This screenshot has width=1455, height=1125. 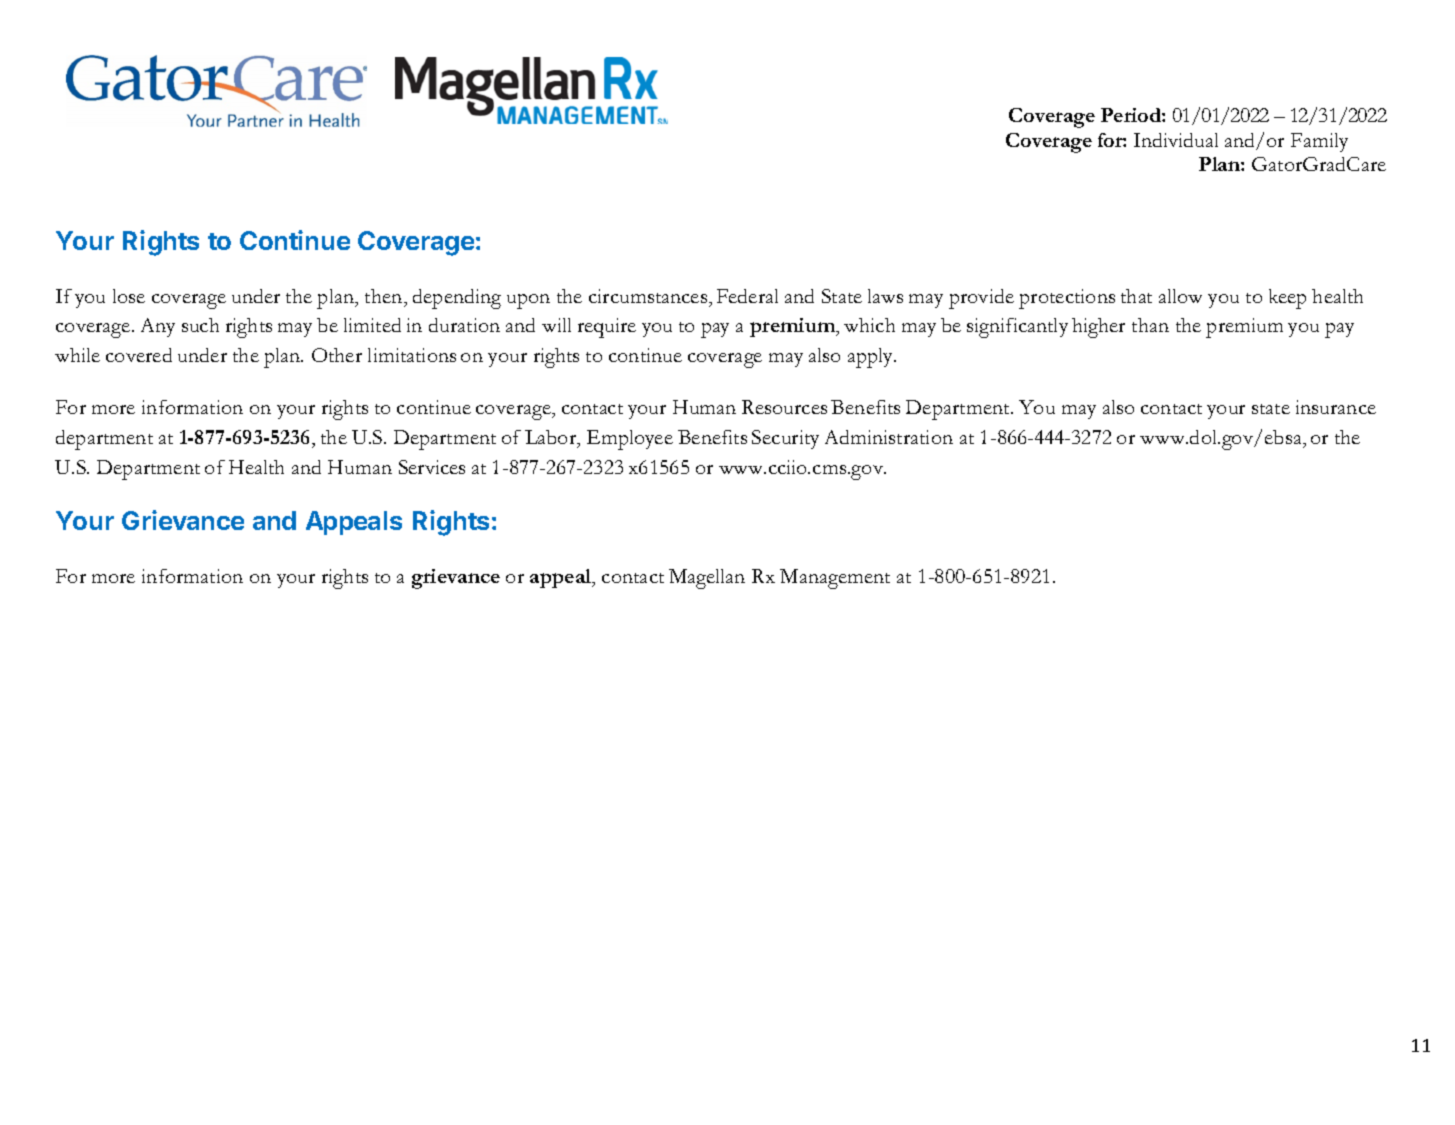 What do you see at coordinates (129, 296) in the screenshot?
I see `lose` at bounding box center [129, 296].
